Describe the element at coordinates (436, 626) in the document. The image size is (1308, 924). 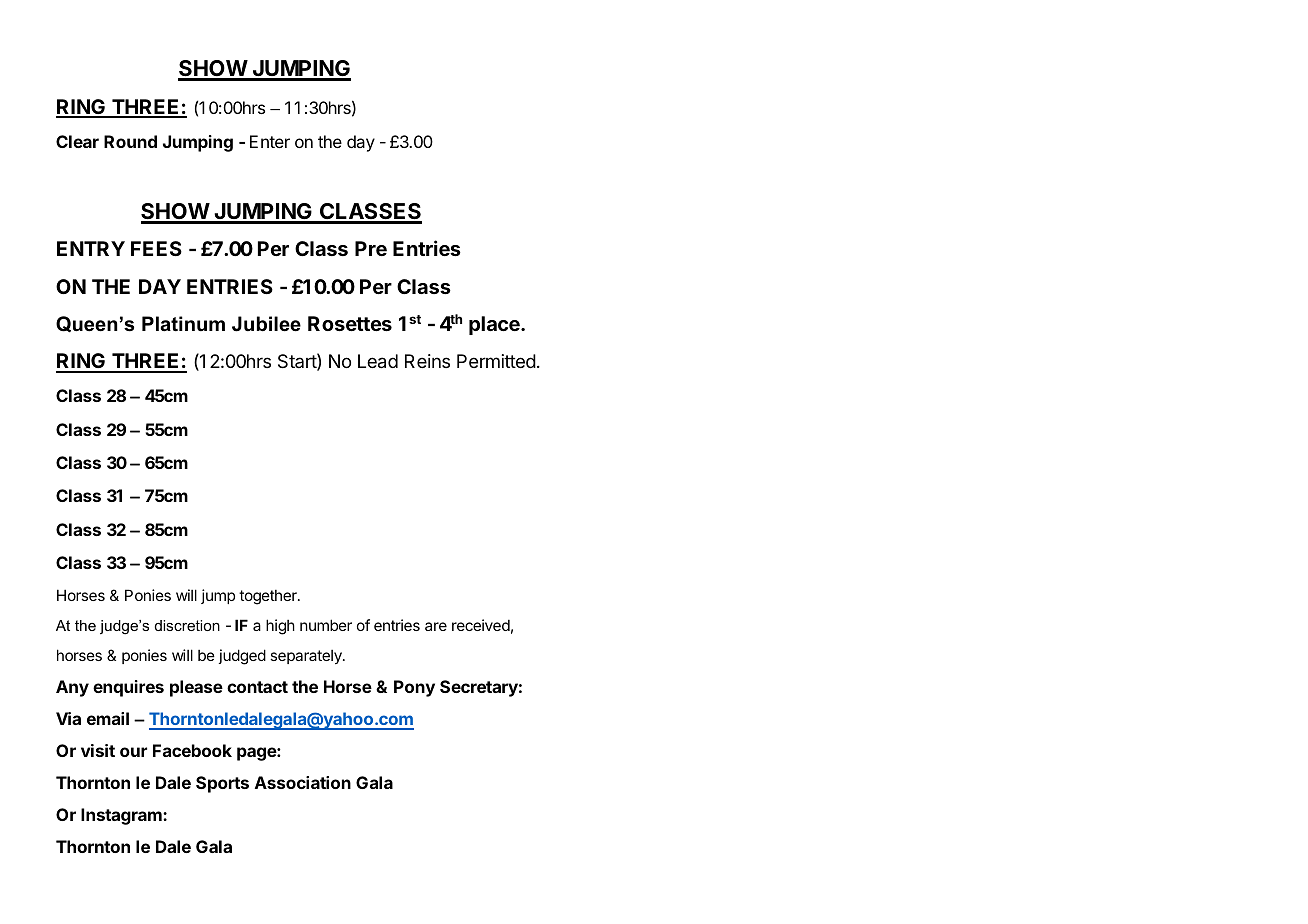
I see `are` at that location.
